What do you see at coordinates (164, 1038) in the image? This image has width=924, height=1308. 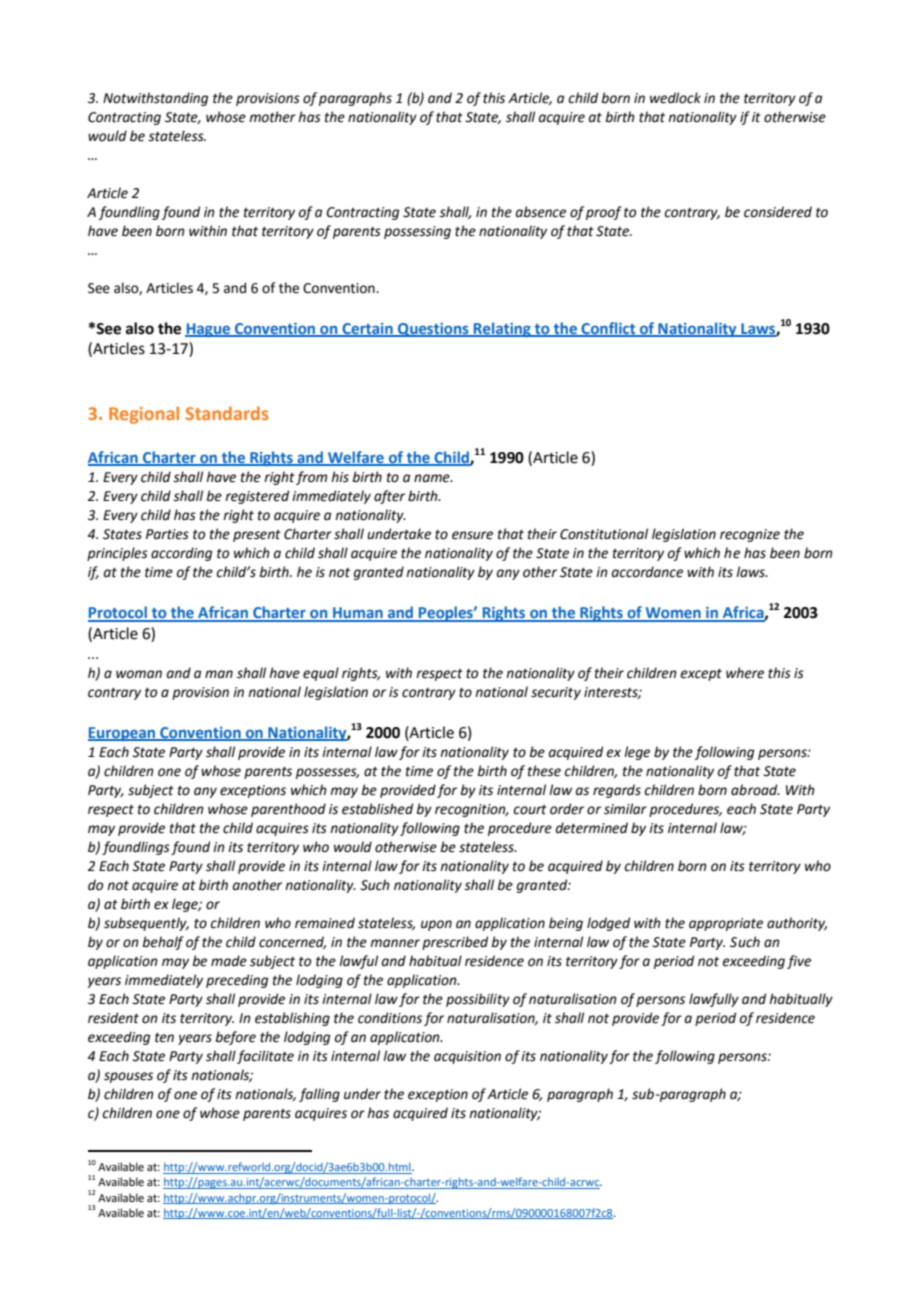 I see `ten` at bounding box center [164, 1038].
